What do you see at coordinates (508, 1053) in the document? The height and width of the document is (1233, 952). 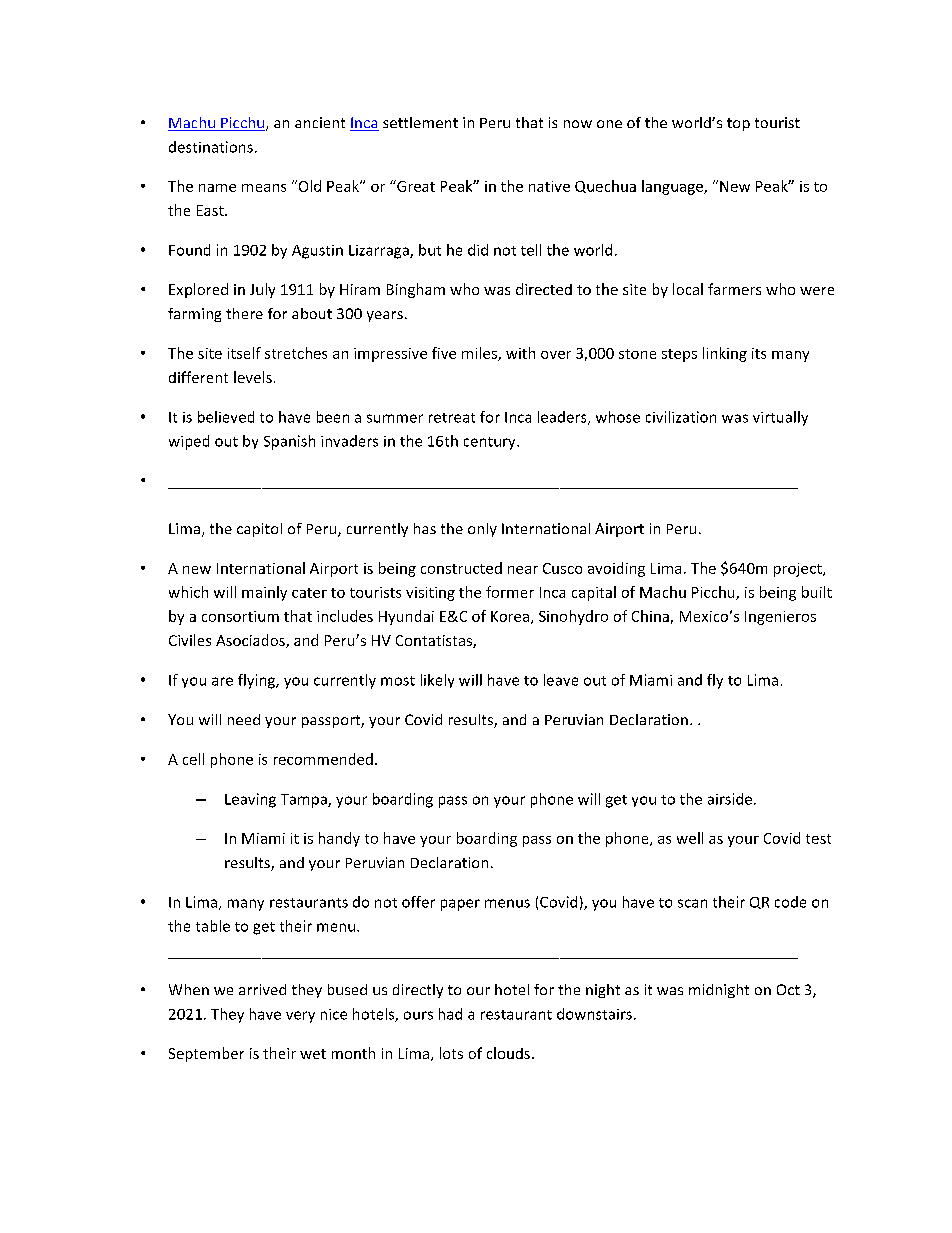 I see `clouds` at bounding box center [508, 1053].
